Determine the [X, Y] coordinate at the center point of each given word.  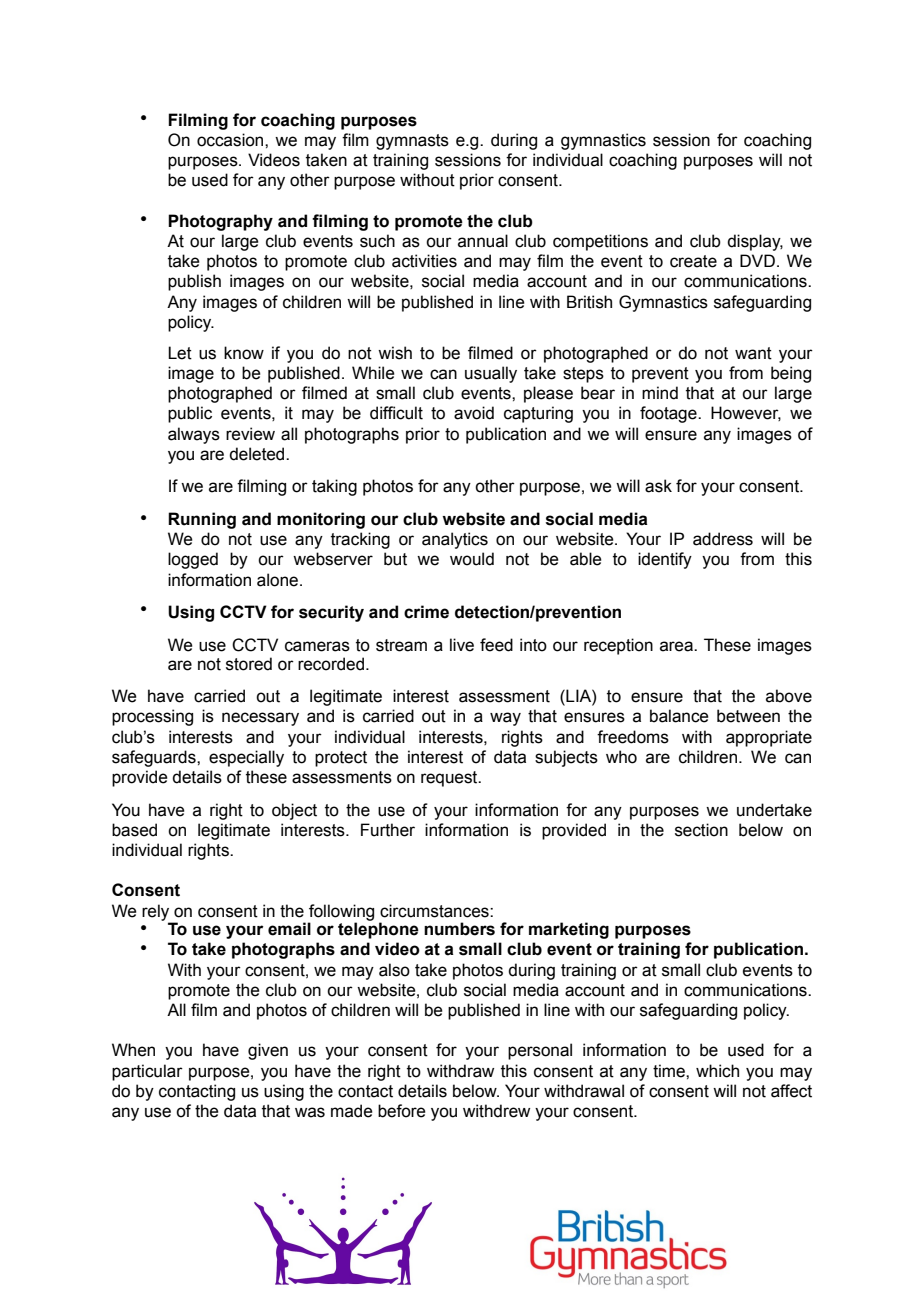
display [755, 242]
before [402, 1111]
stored [249, 664]
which [717, 1071]
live [462, 645]
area [677, 646]
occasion [231, 140]
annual [483, 241]
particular [147, 1072]
